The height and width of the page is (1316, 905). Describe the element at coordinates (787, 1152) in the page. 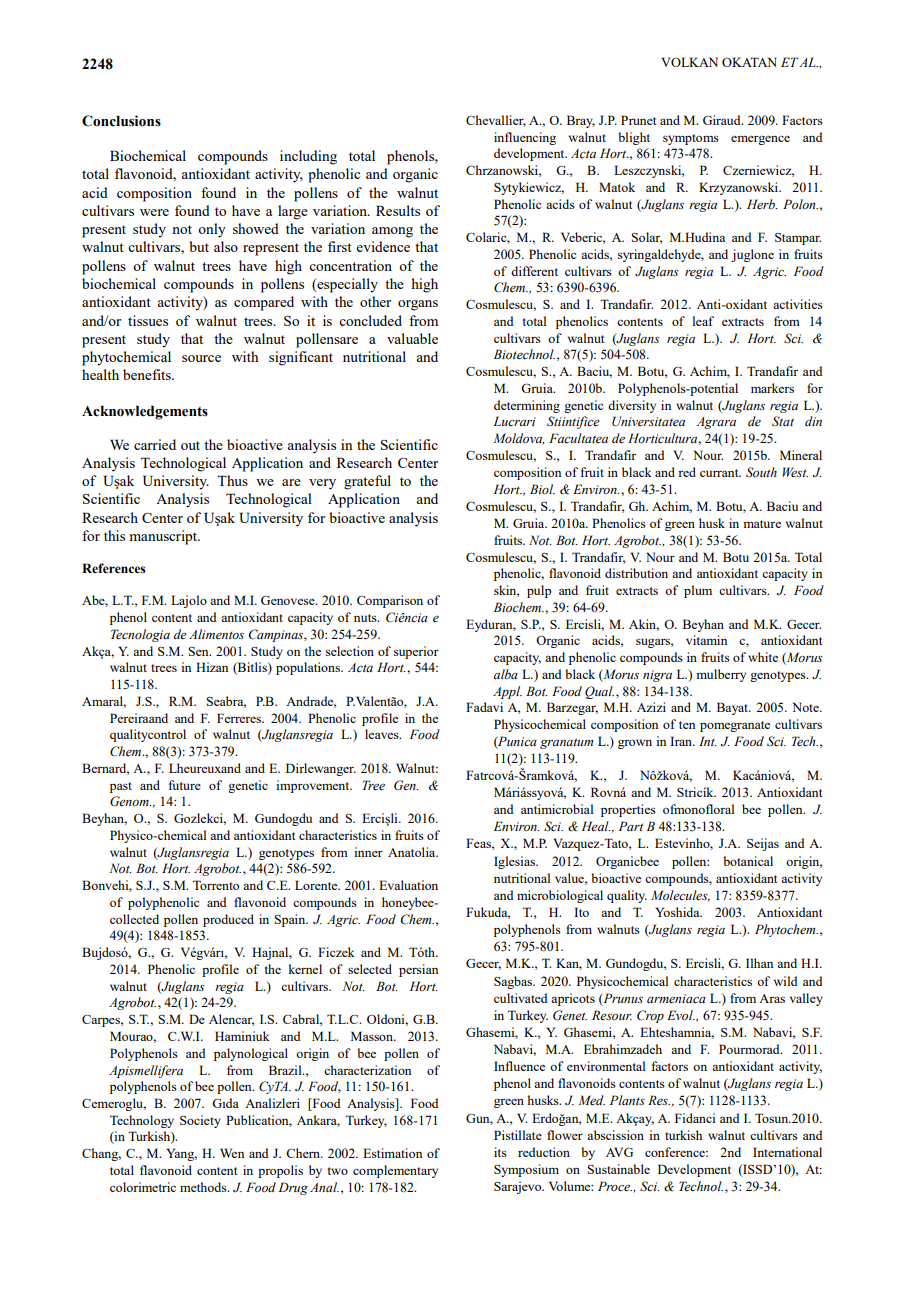

I see `International` at that location.
